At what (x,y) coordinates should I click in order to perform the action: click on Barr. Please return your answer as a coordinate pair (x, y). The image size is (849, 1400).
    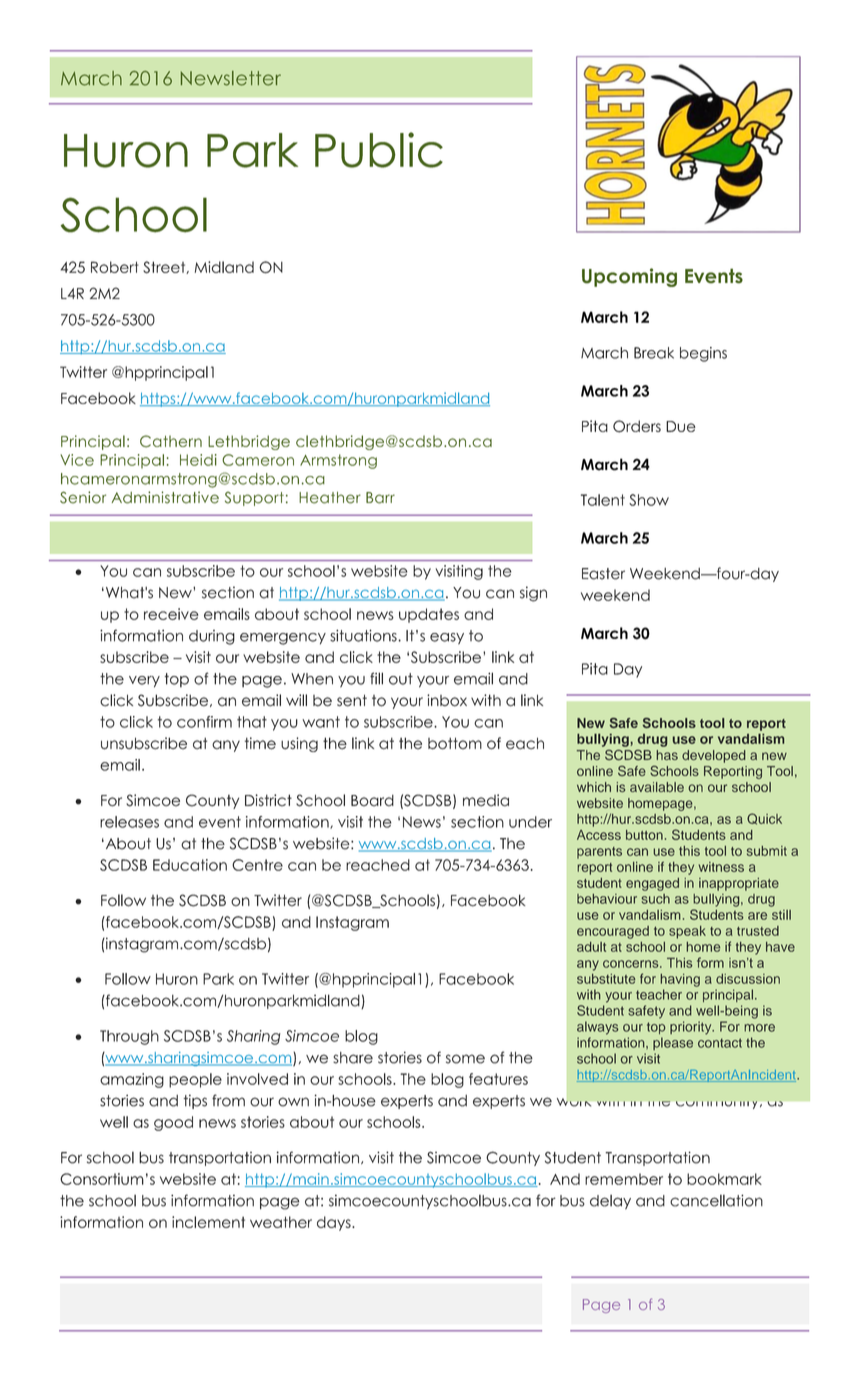
    Looking at the image, I should click on (380, 498).
